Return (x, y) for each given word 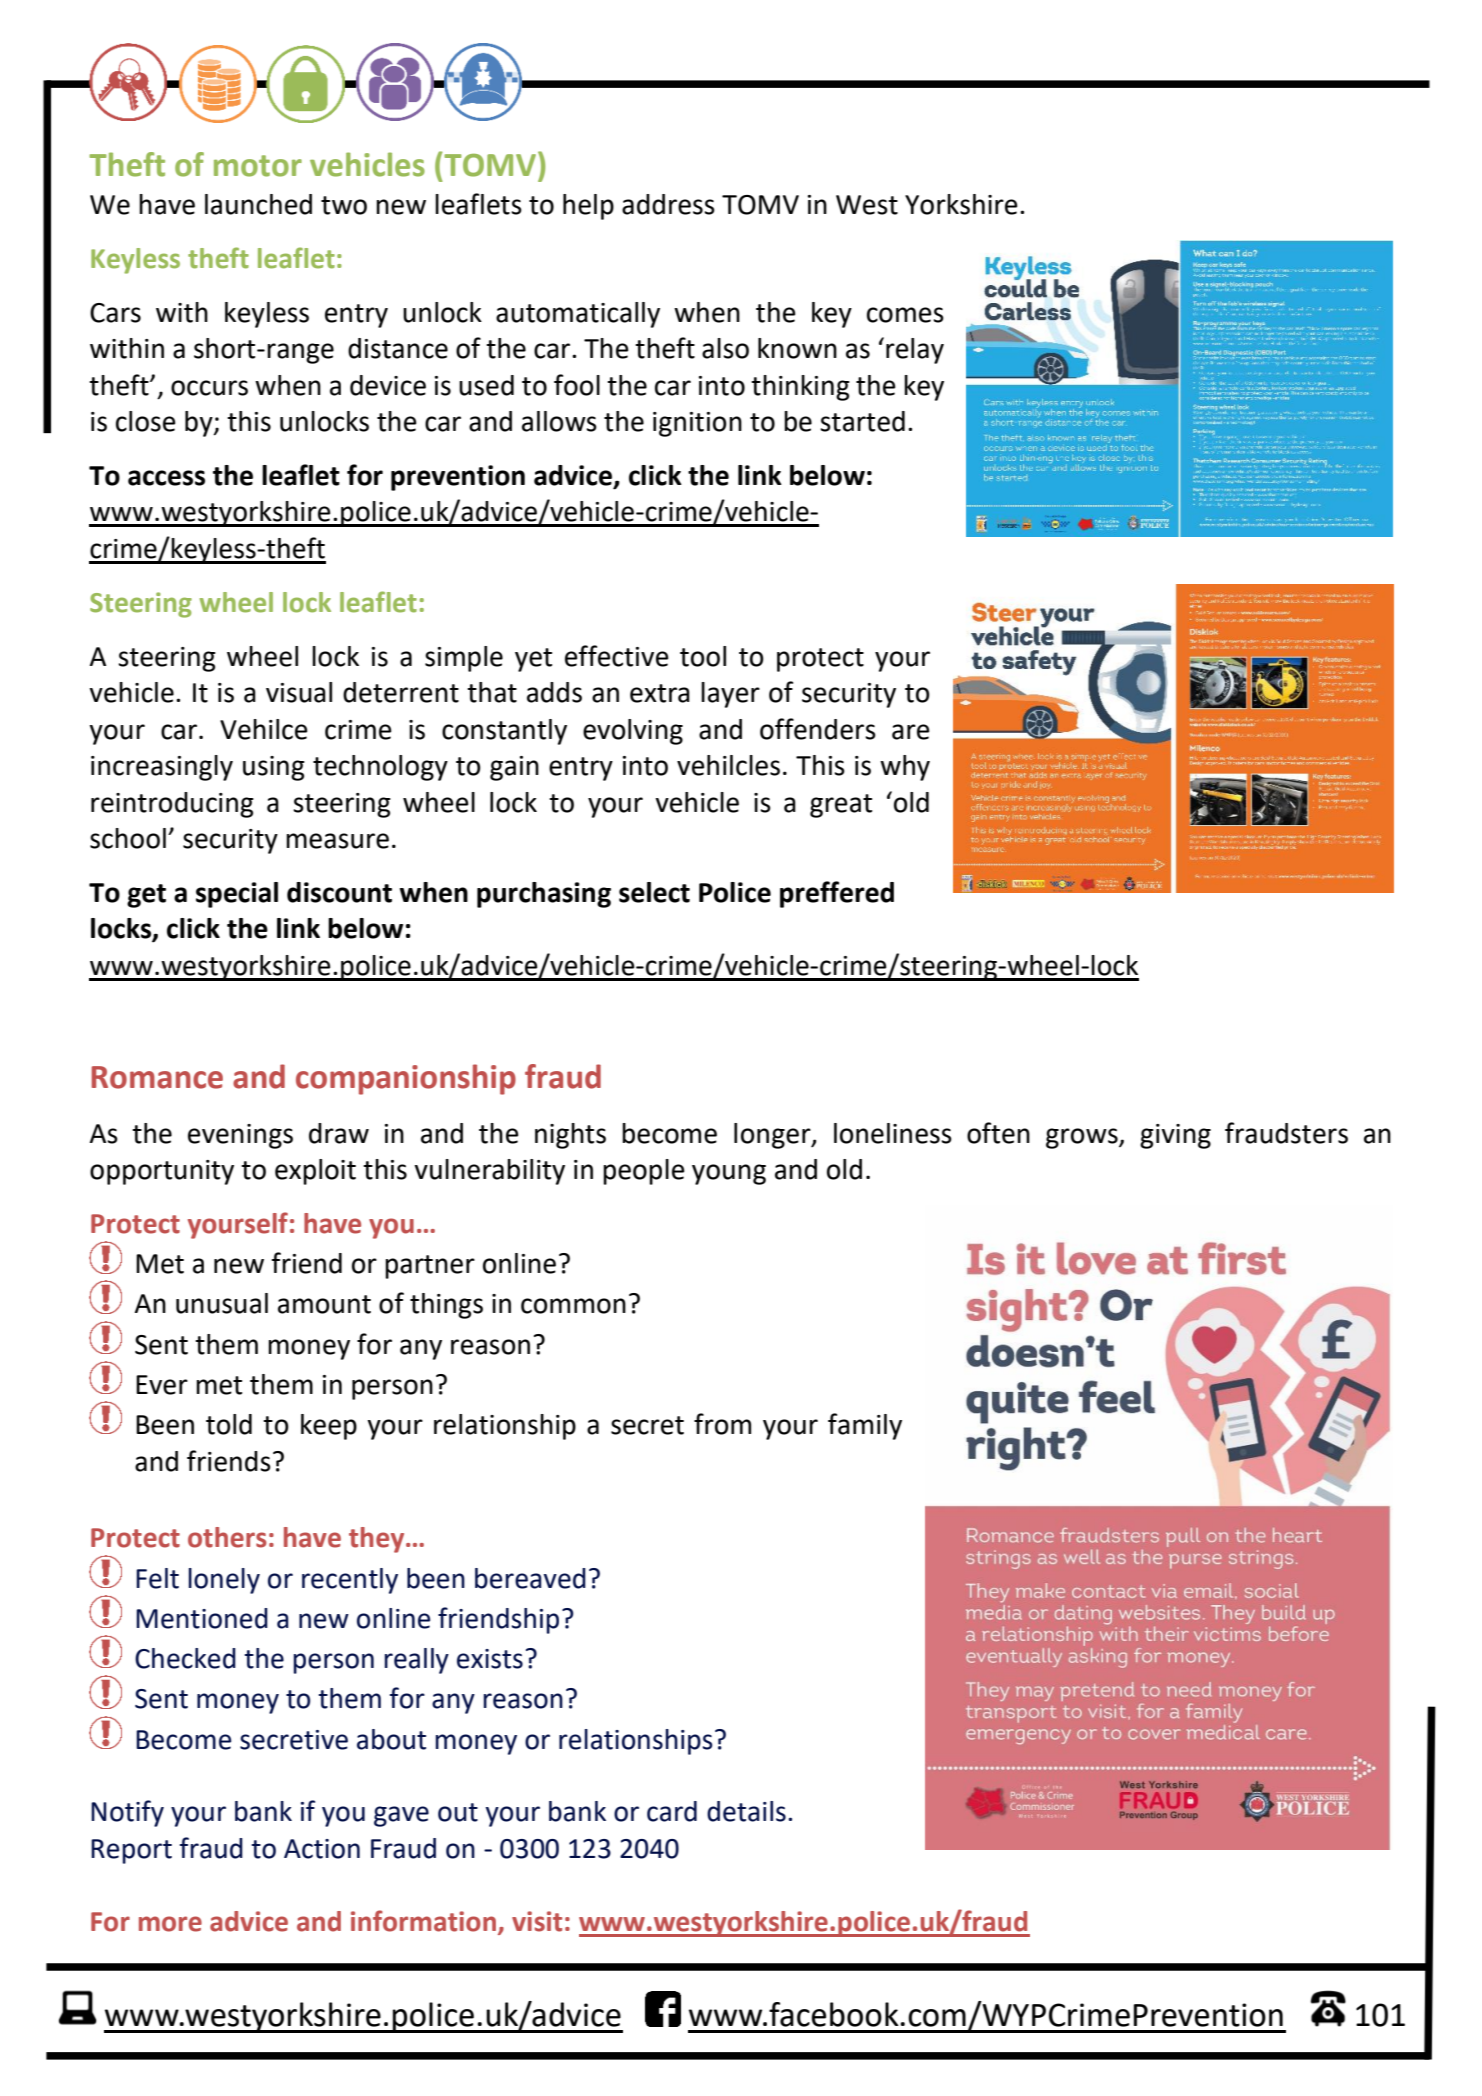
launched (258, 204)
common (573, 1306)
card (672, 1811)
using (274, 768)
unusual (222, 1303)
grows (1083, 1138)
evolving (633, 732)
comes (905, 315)
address (668, 204)
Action (322, 1849)
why (905, 768)
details (746, 1811)
